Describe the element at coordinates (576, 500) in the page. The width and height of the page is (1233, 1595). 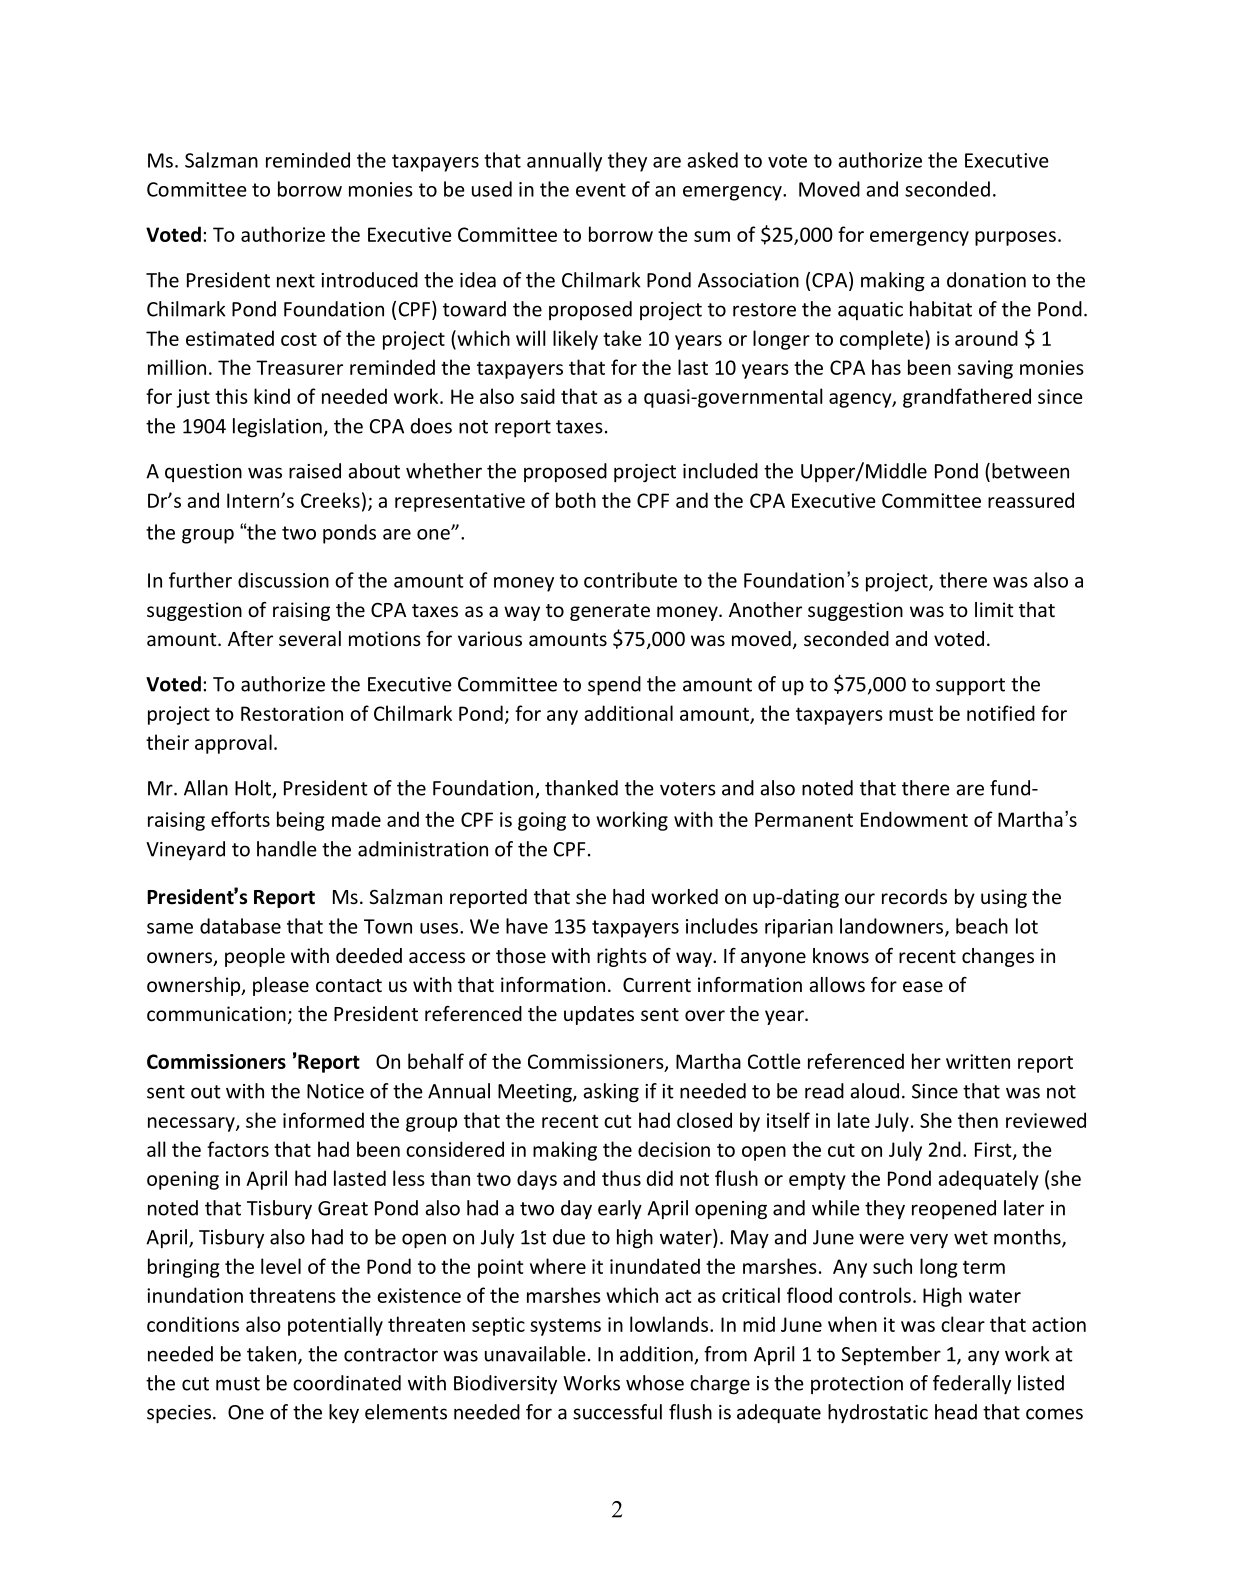
I see `both` at that location.
